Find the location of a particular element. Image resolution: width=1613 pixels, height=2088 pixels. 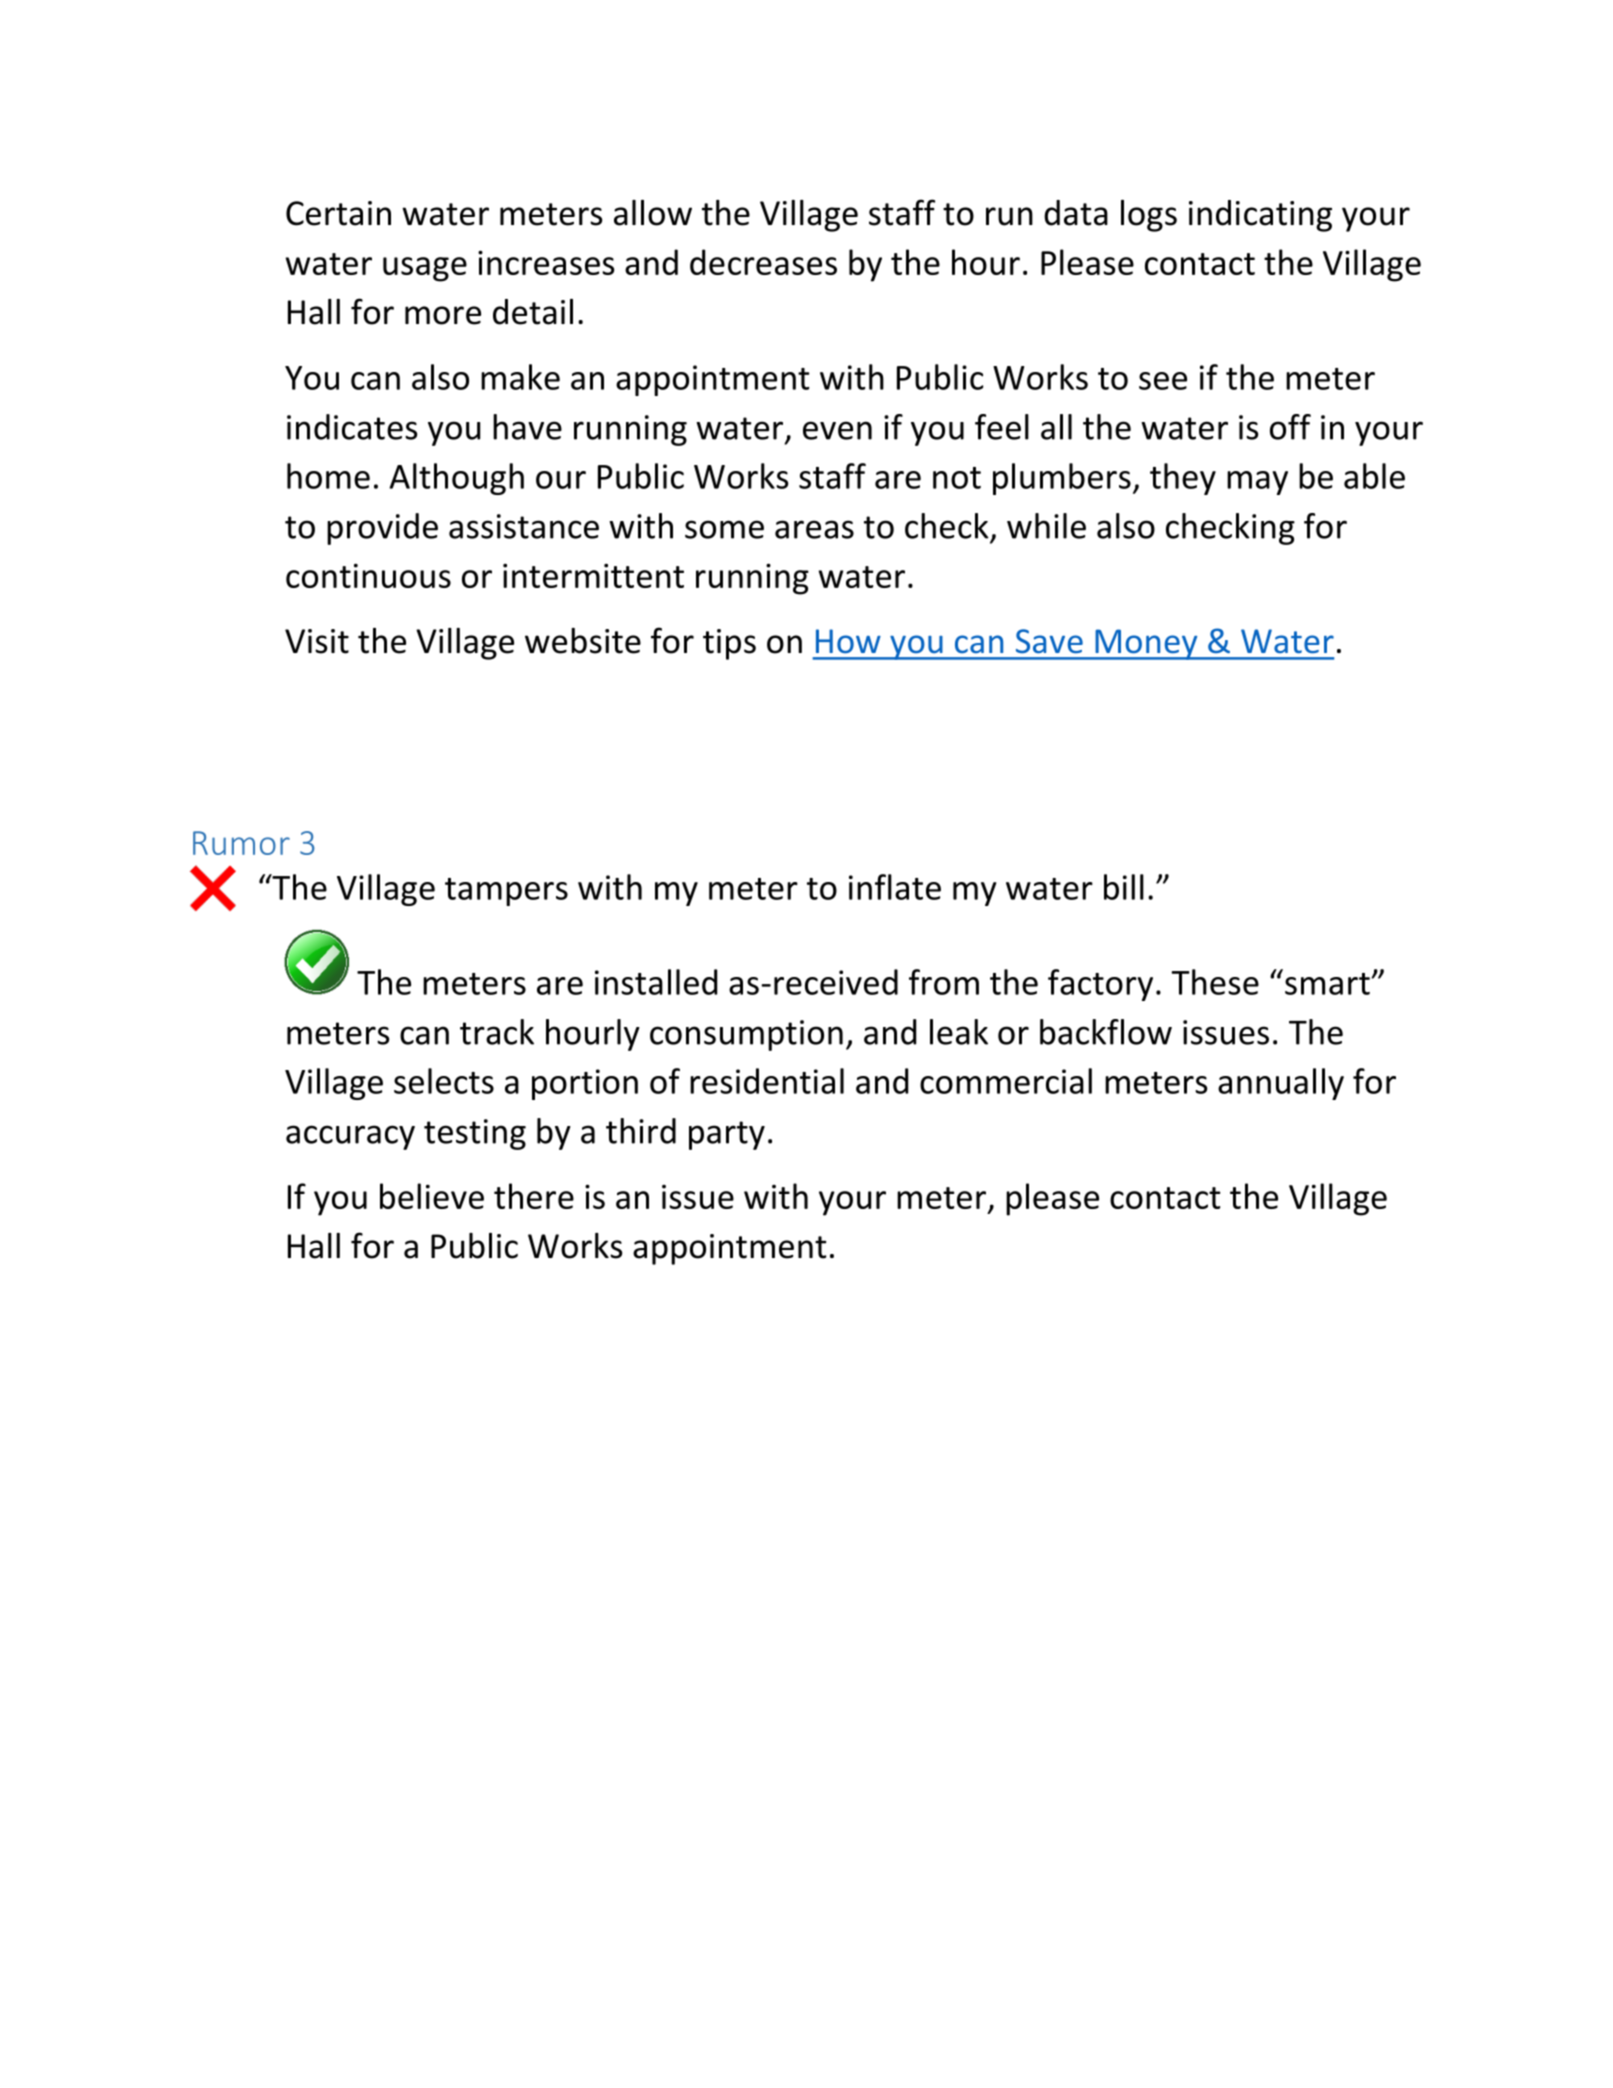

party is located at coordinates (727, 1135).
